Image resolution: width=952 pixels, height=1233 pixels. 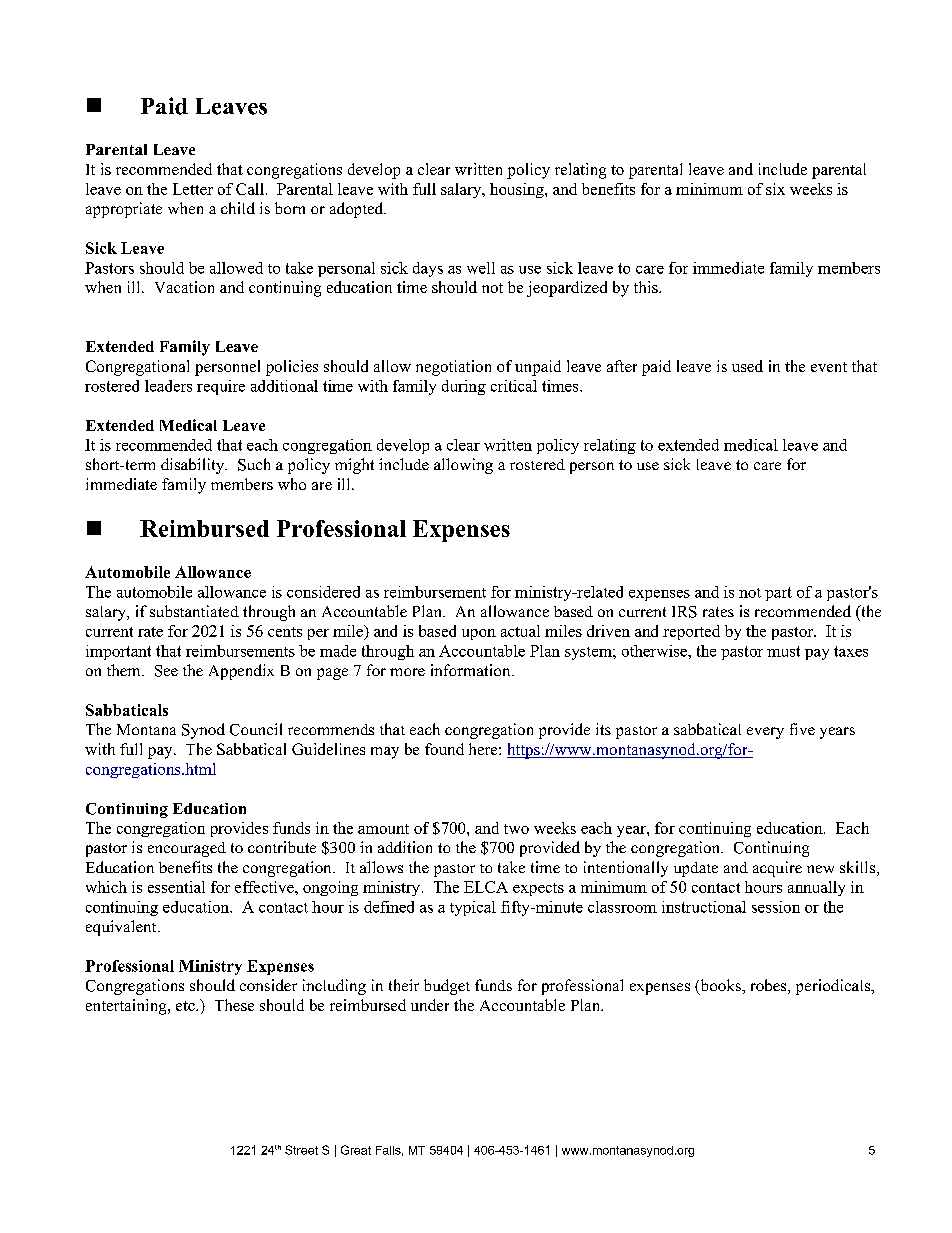 I want to click on six, so click(x=775, y=189).
